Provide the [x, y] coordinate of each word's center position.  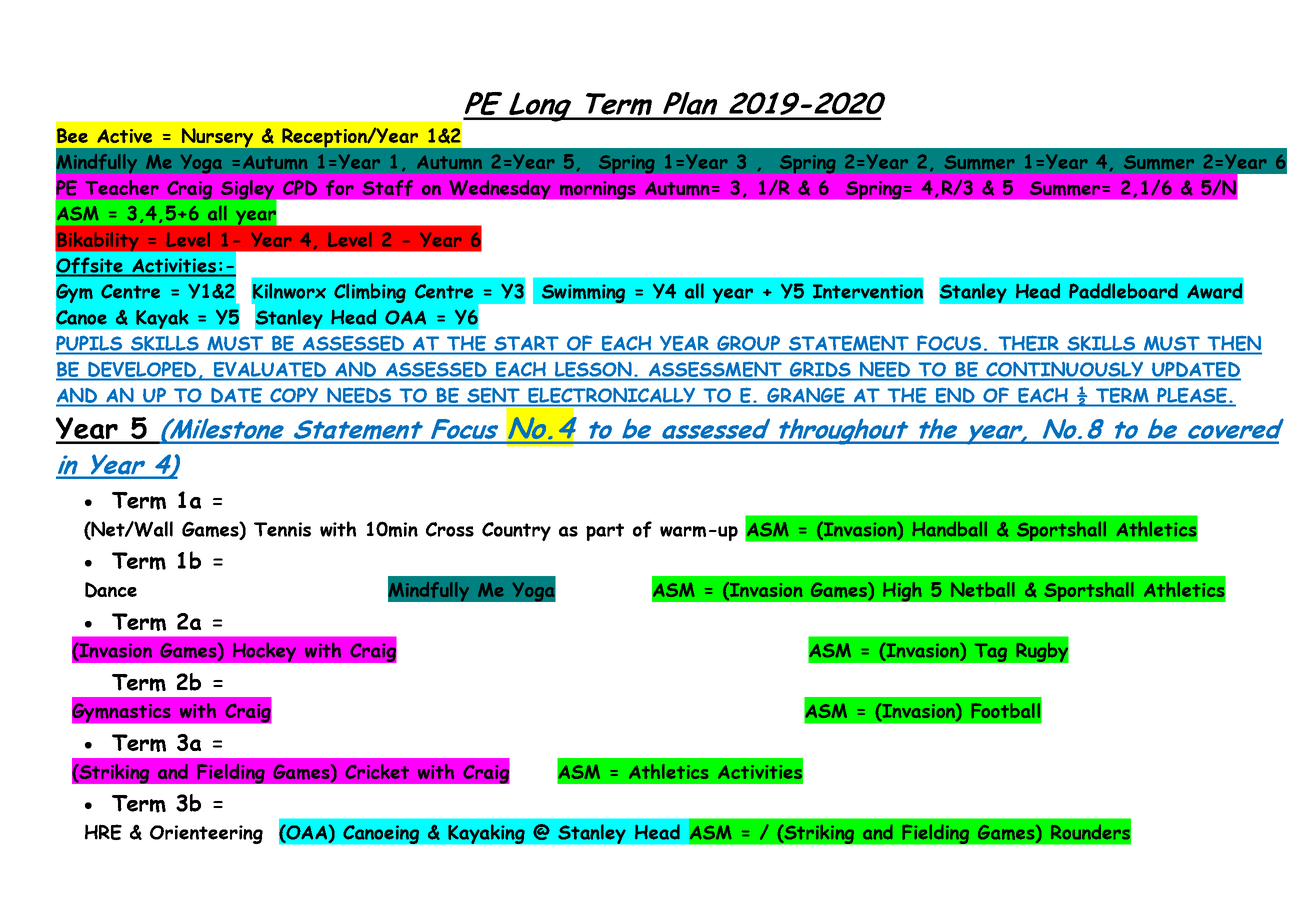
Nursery [217, 137]
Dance [111, 590]
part [605, 532]
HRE [103, 832]
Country [516, 531]
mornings [597, 190]
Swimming [583, 293]
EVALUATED [270, 369]
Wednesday [500, 189]
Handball [950, 529]
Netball [982, 589]
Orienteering [206, 834]
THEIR [1028, 343]
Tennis [282, 529]
